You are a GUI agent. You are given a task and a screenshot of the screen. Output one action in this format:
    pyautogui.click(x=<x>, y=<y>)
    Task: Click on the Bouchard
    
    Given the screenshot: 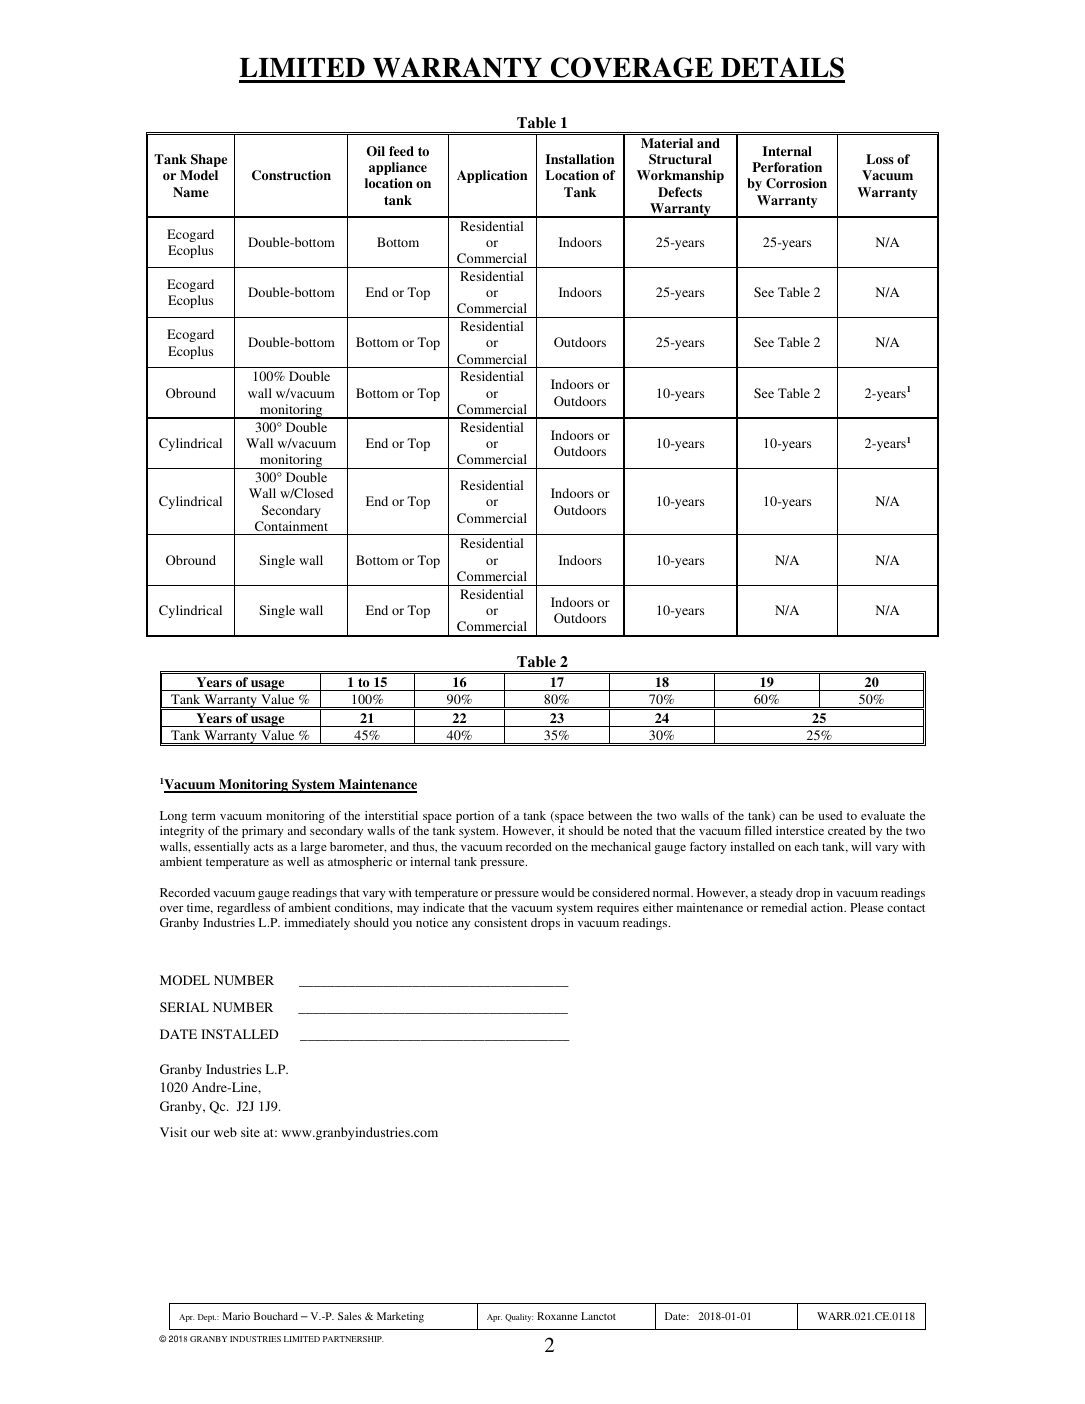 What is the action you would take?
    pyautogui.click(x=276, y=1316)
